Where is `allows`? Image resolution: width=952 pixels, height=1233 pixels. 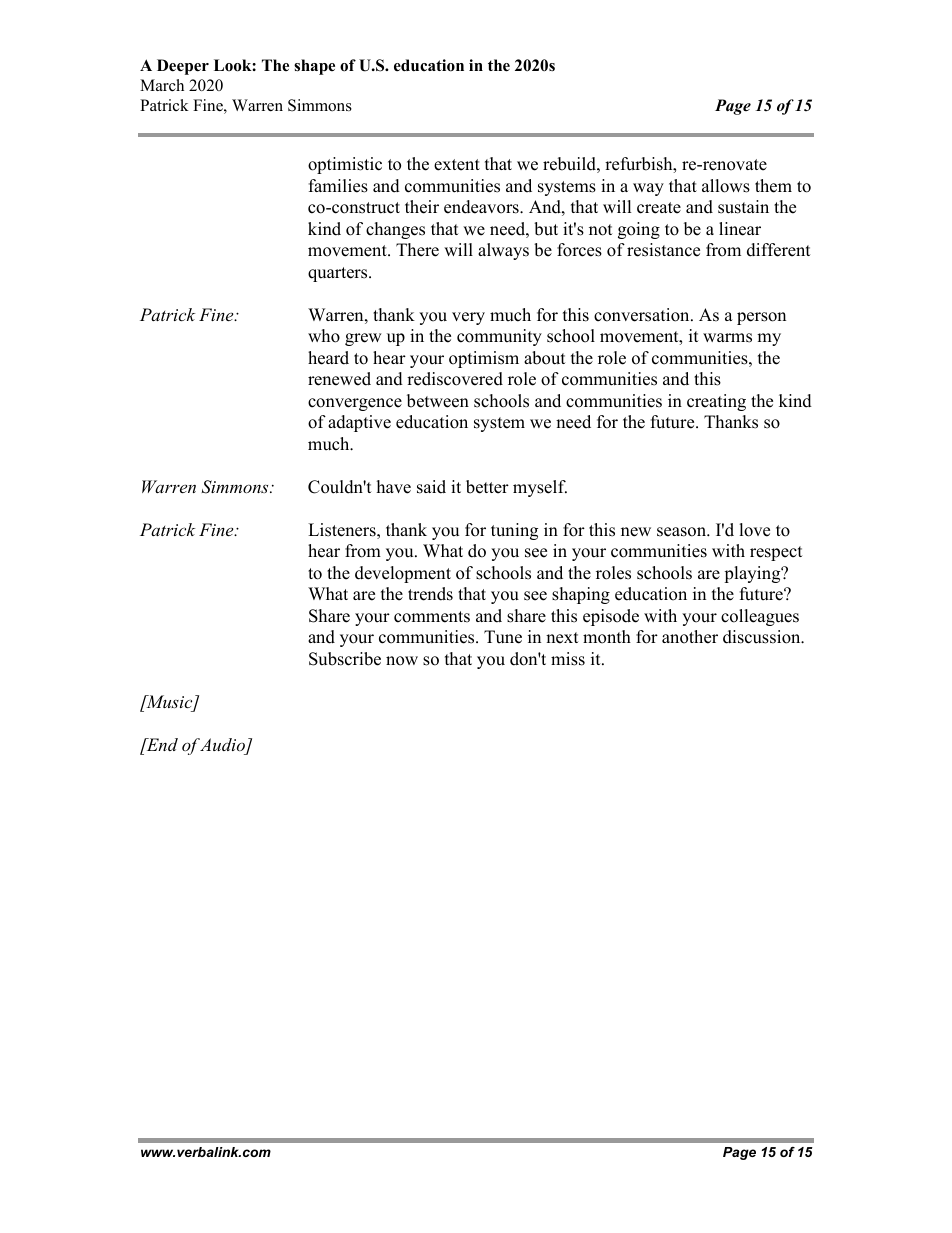 allows is located at coordinates (726, 186).
